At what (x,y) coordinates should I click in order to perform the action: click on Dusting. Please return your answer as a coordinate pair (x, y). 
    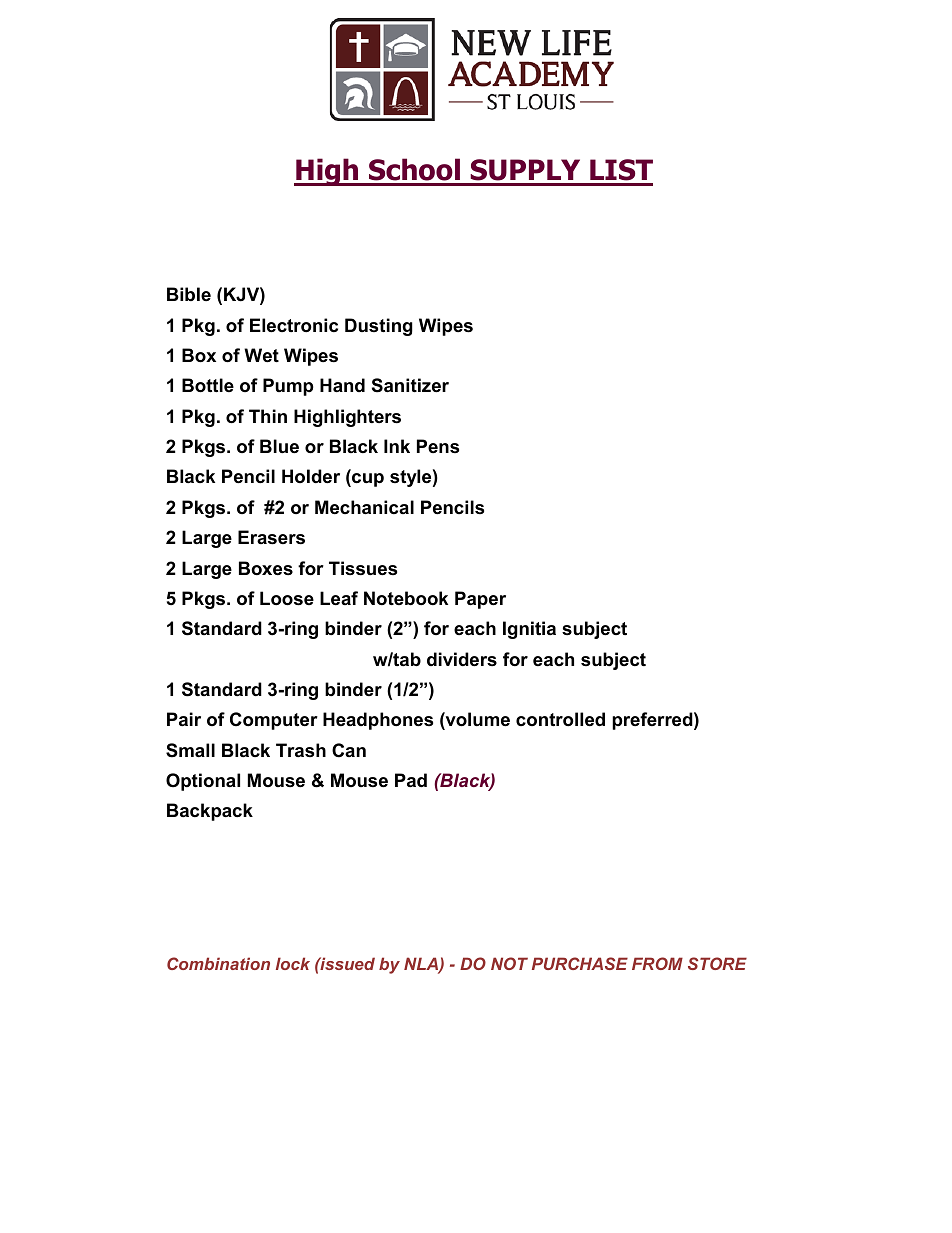
    Looking at the image, I should click on (379, 327).
